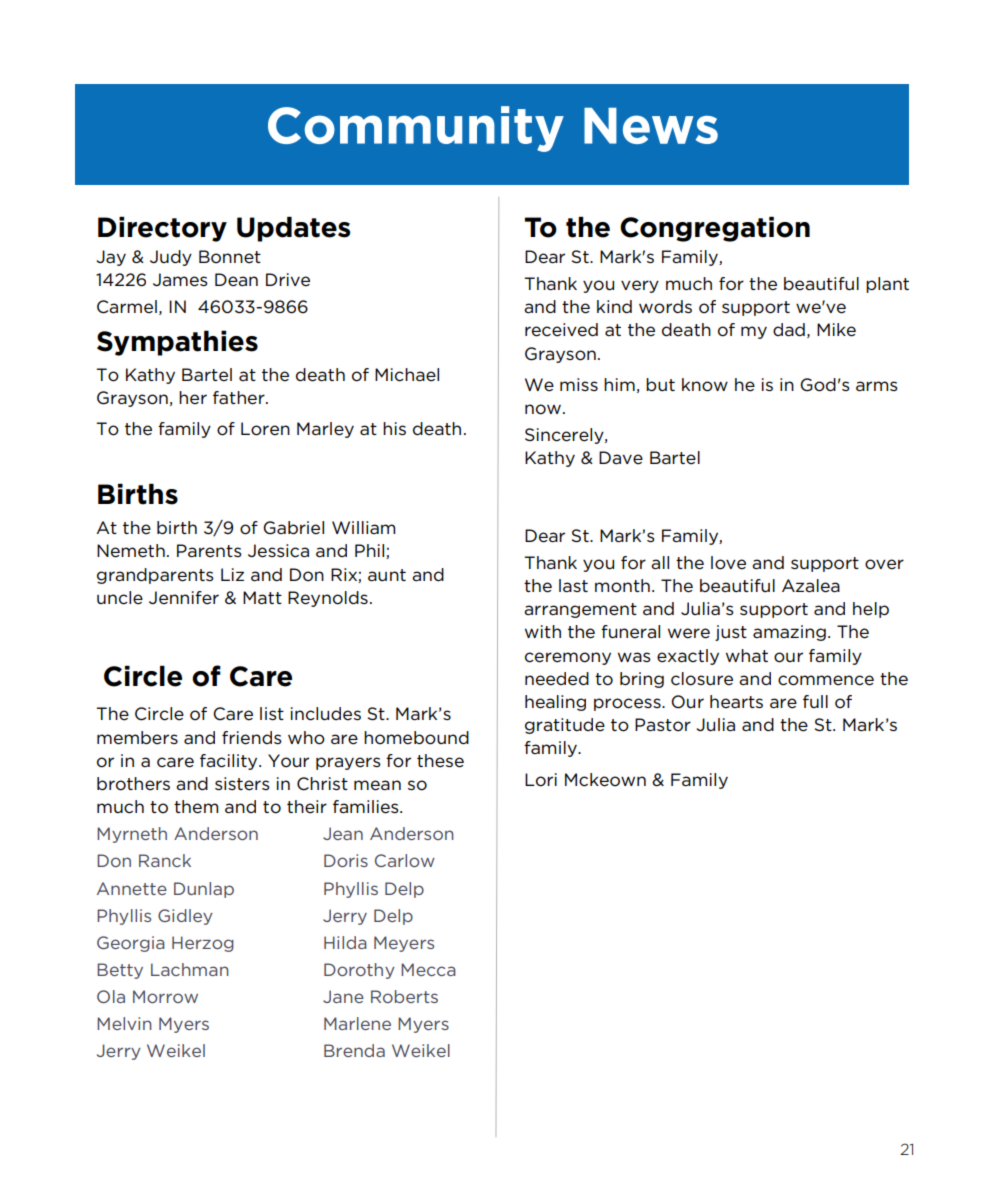 The height and width of the document is (1204, 991). I want to click on them, so click(196, 807).
